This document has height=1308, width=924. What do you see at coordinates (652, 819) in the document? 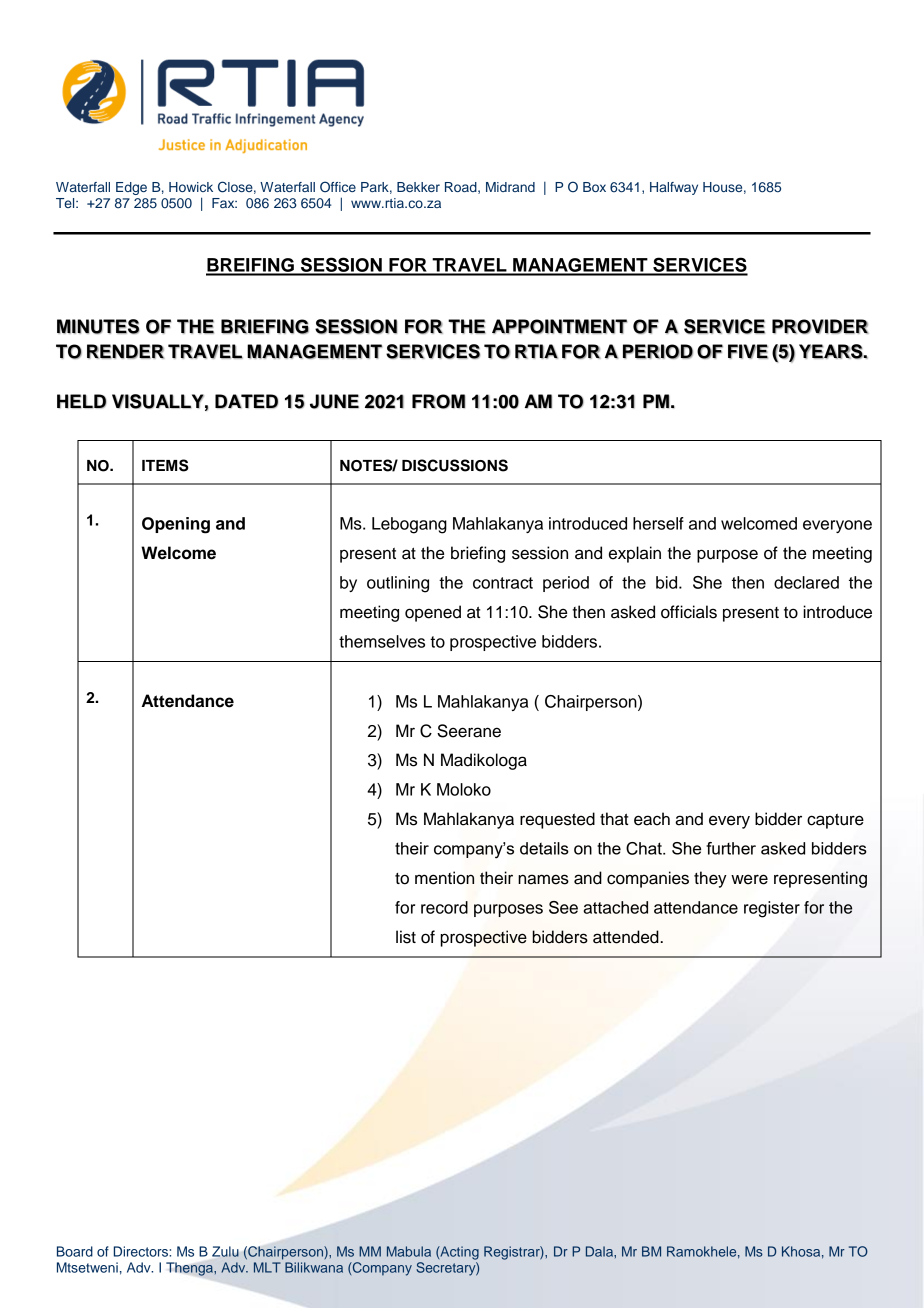
I see `each` at bounding box center [652, 819].
